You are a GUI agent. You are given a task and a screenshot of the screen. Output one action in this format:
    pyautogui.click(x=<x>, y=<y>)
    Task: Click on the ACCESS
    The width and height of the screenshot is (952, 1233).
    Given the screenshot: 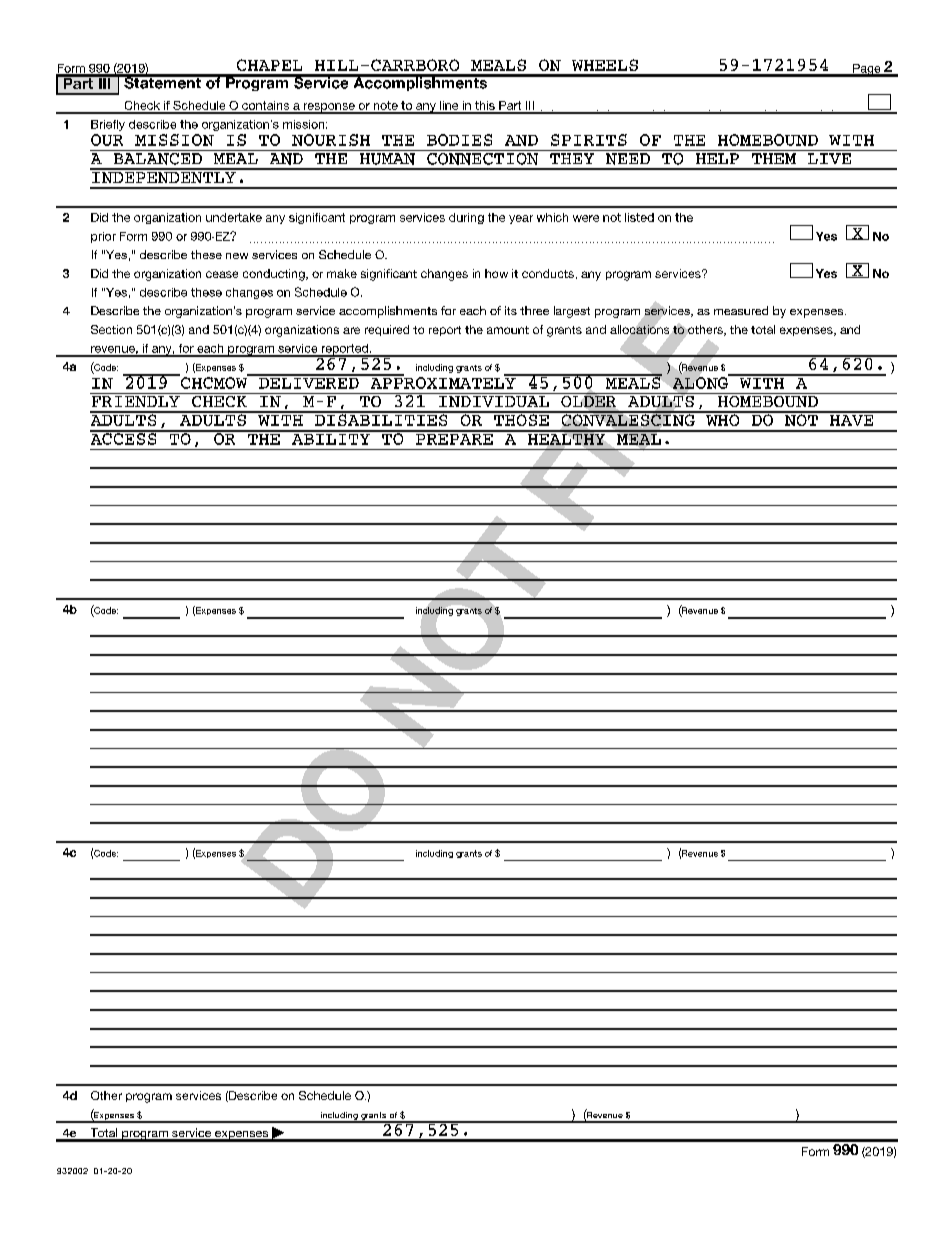 What is the action you would take?
    pyautogui.click(x=124, y=438)
